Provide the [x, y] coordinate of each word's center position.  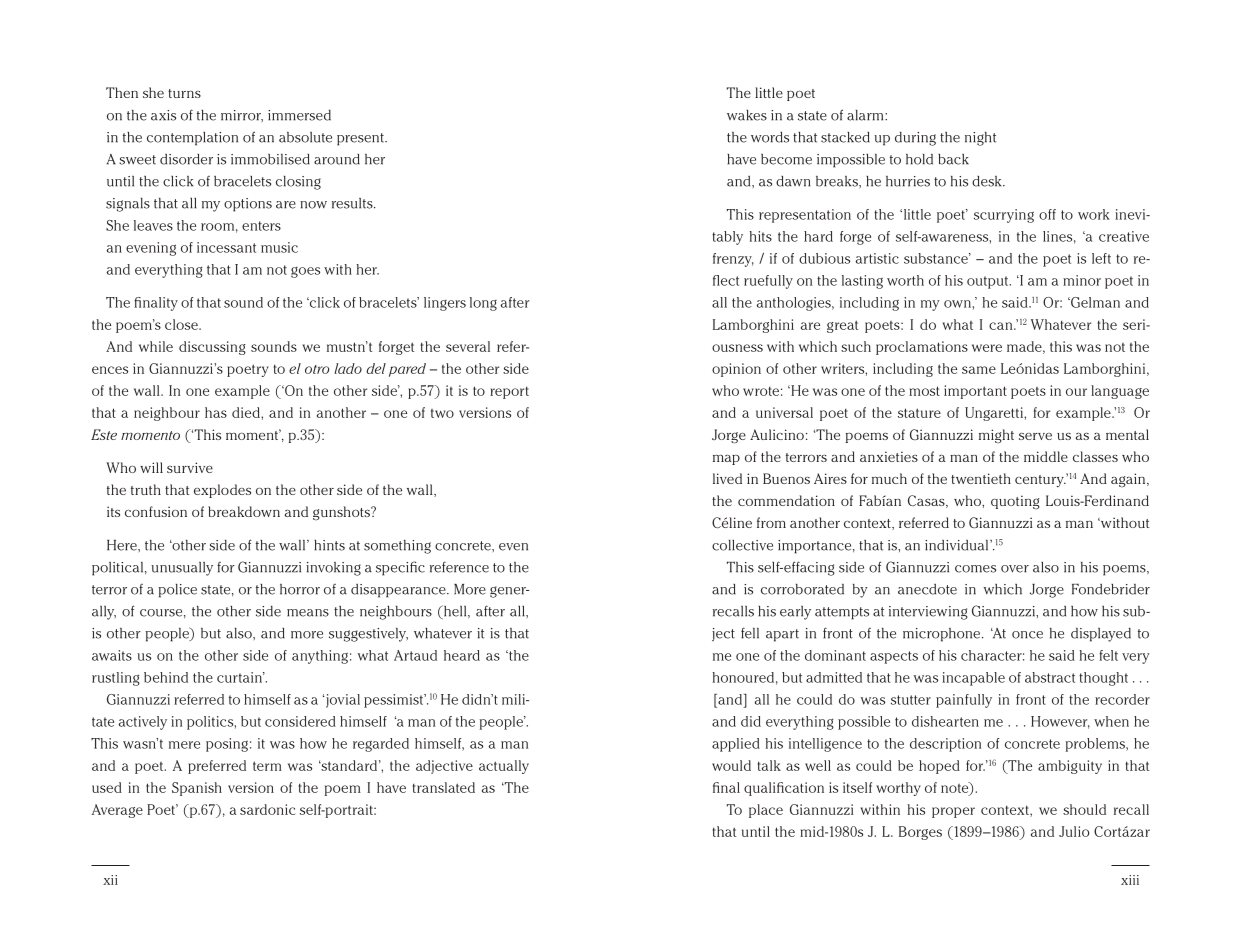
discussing [212, 348]
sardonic [267, 809]
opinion [736, 370]
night [980, 139]
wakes [747, 115]
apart [782, 635]
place [766, 811]
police [178, 591]
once [1027, 635]
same [979, 370]
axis [163, 115]
